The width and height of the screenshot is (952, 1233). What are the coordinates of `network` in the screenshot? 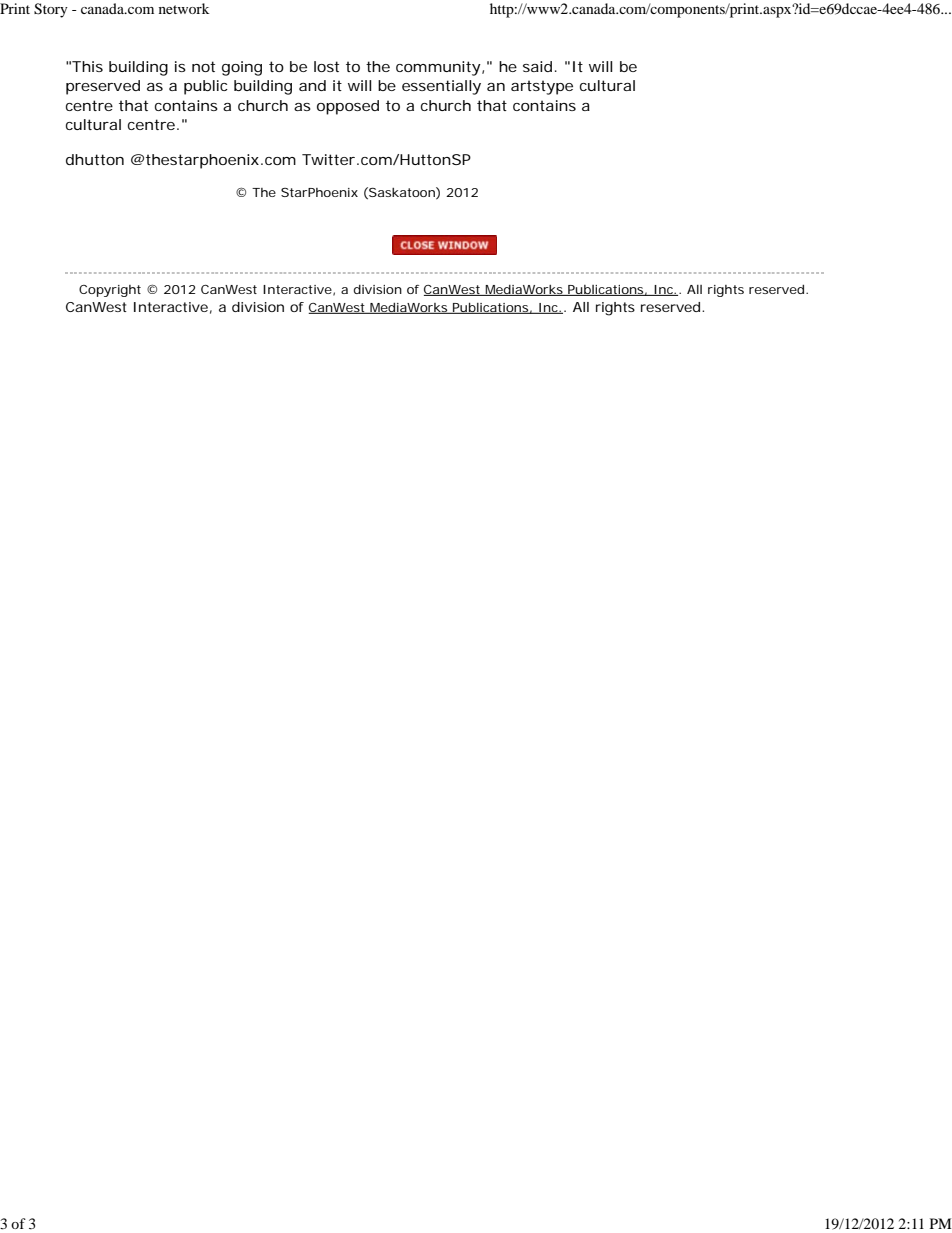 It's located at (184, 8).
